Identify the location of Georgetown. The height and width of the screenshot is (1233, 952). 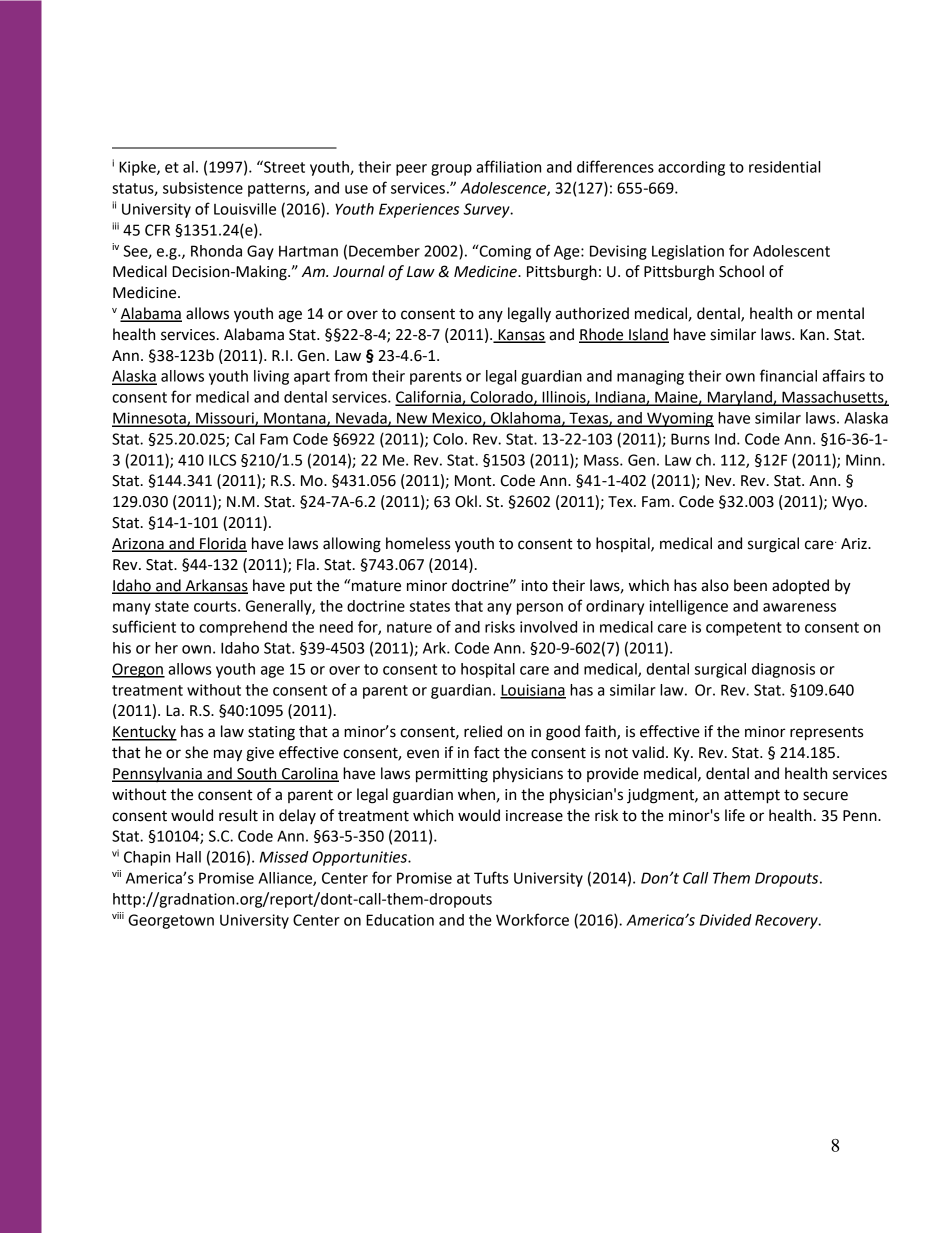
(171, 921).
